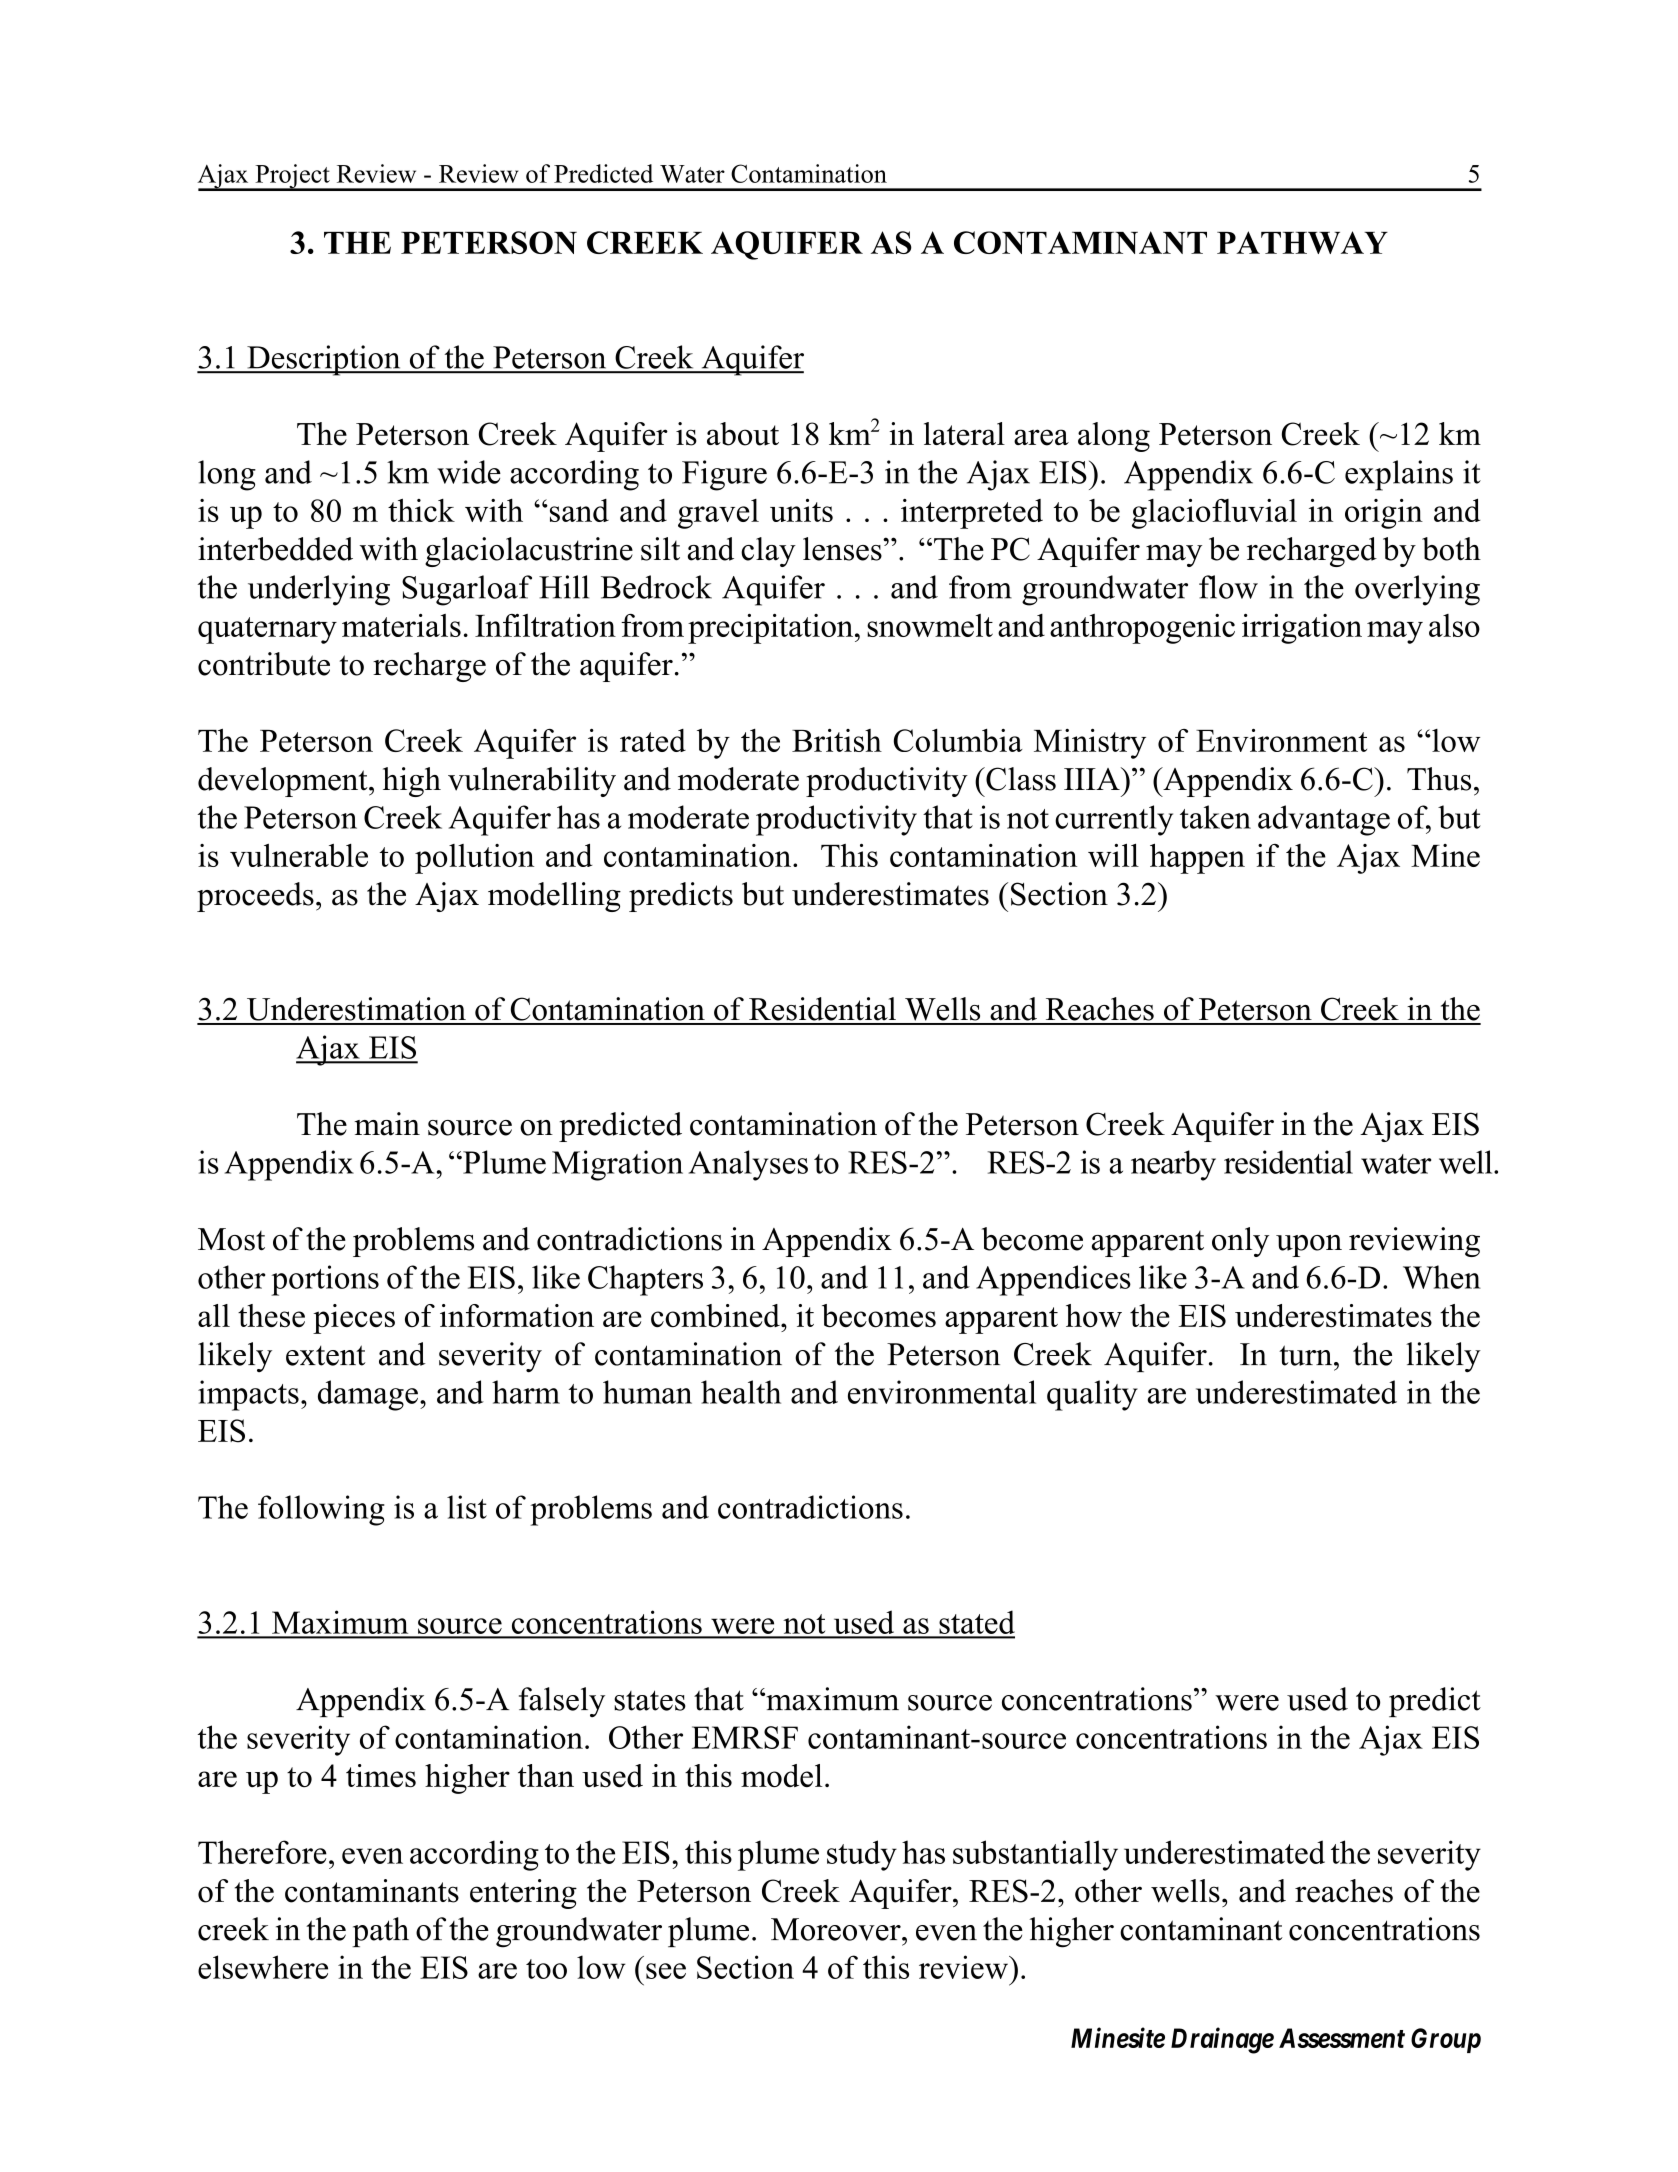 This page has width=1678, height=2172. I want to click on Analyses, so click(748, 1165).
